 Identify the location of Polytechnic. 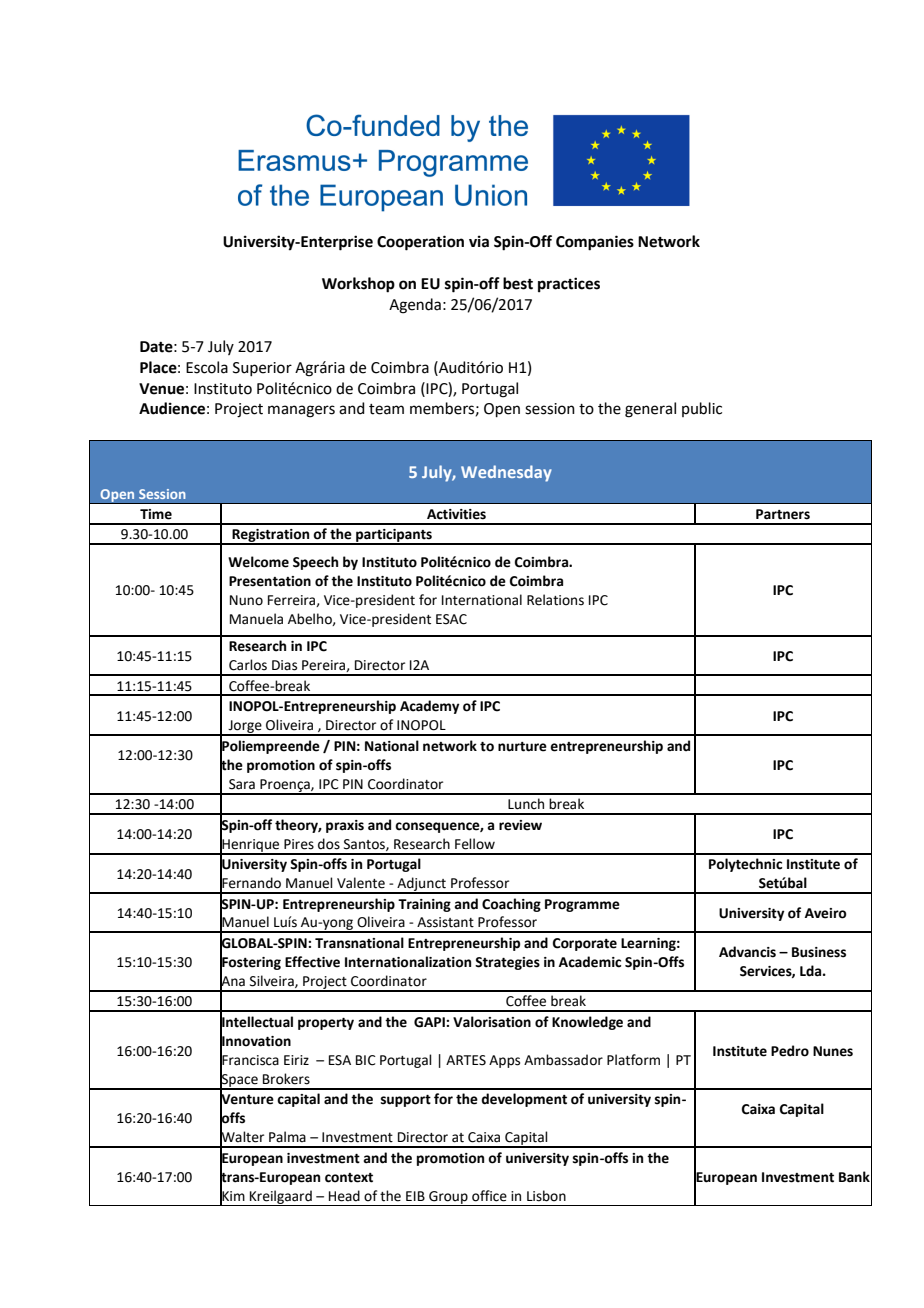
(745, 865).
